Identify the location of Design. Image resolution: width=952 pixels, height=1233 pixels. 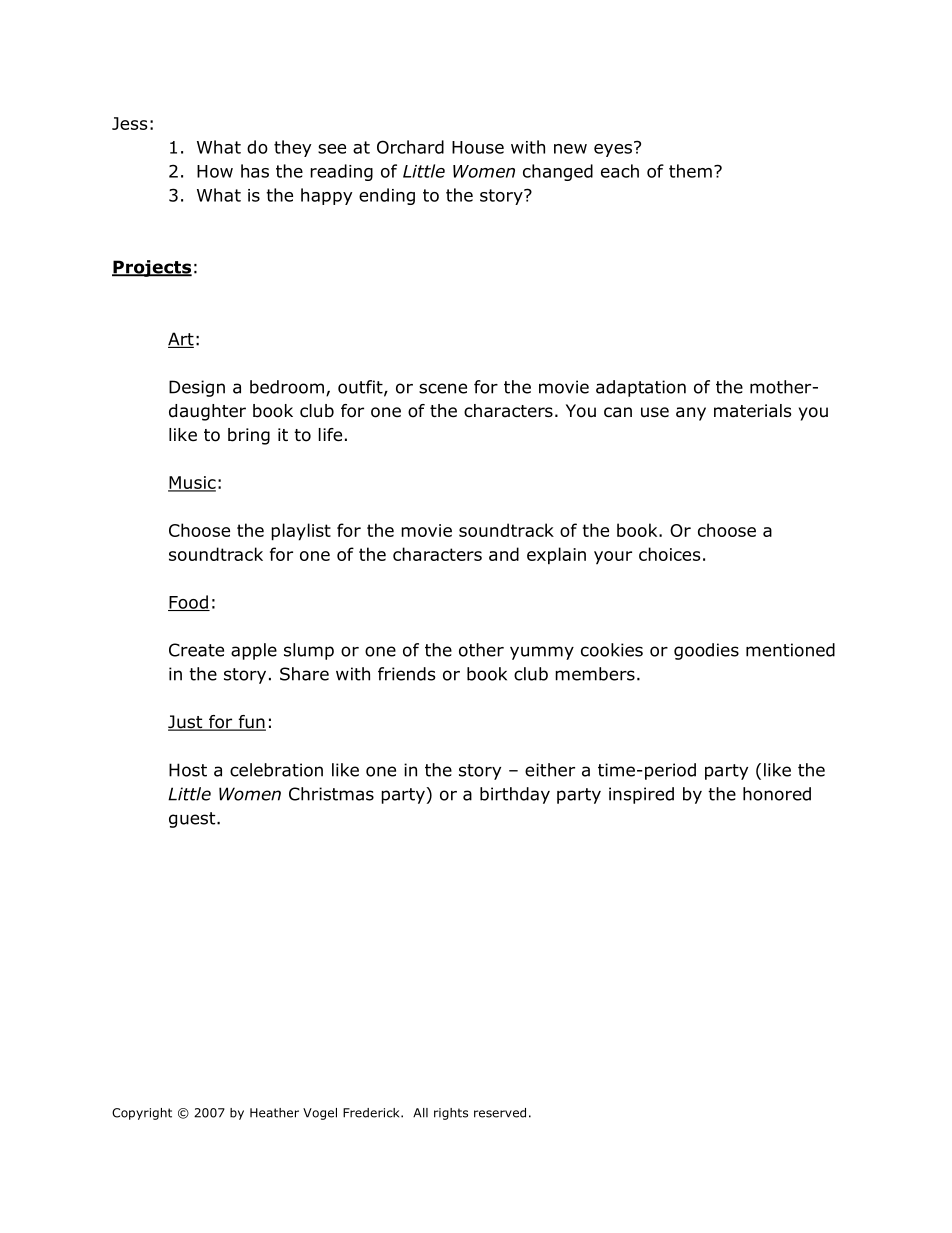
(197, 388).
